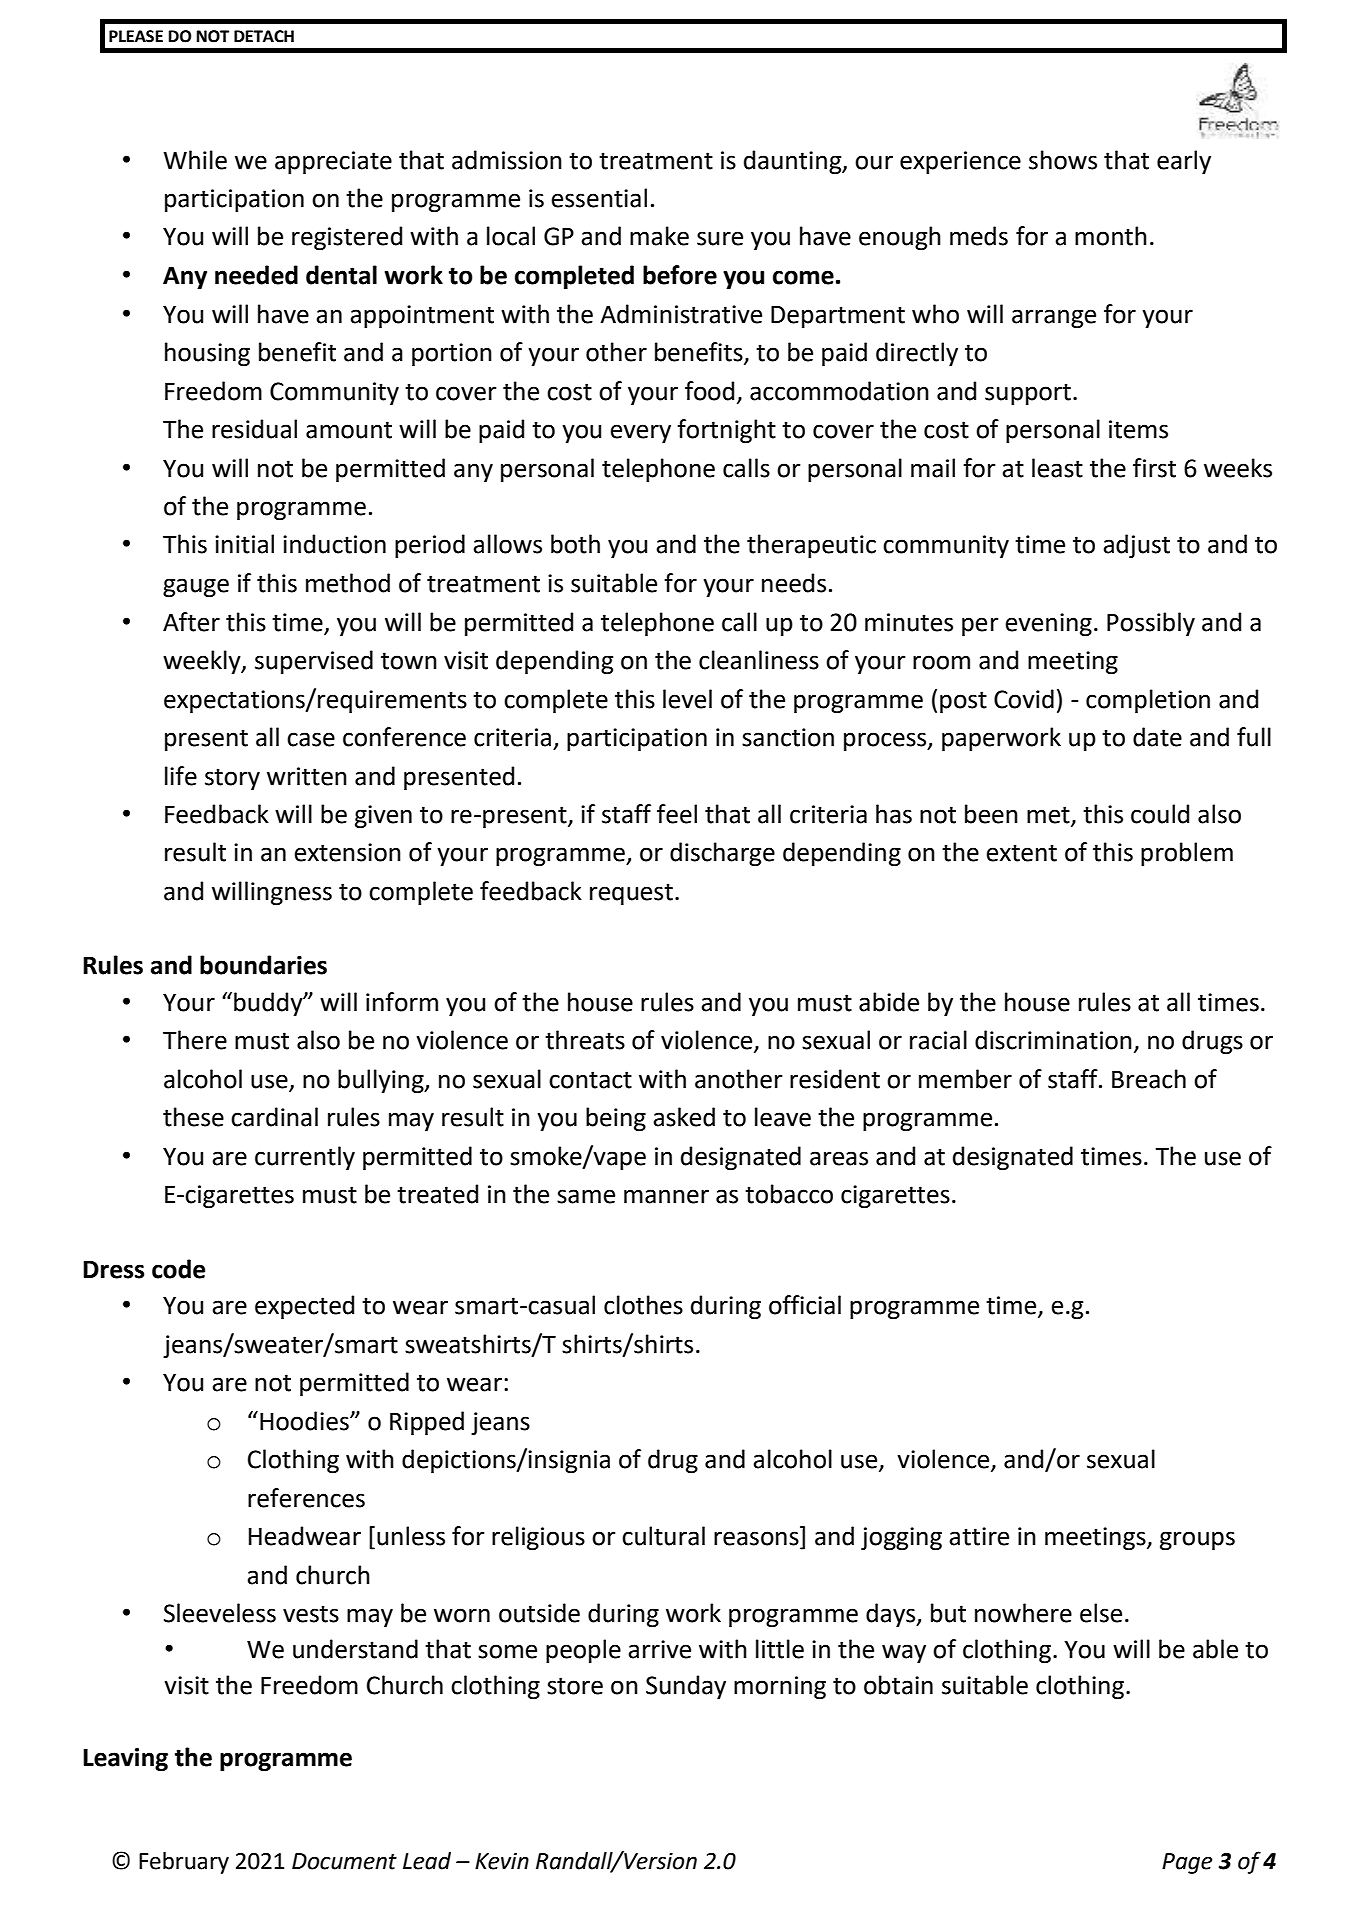 The height and width of the screenshot is (1924, 1361). Describe the element at coordinates (1187, 1863) in the screenshot. I see `Page` at that location.
